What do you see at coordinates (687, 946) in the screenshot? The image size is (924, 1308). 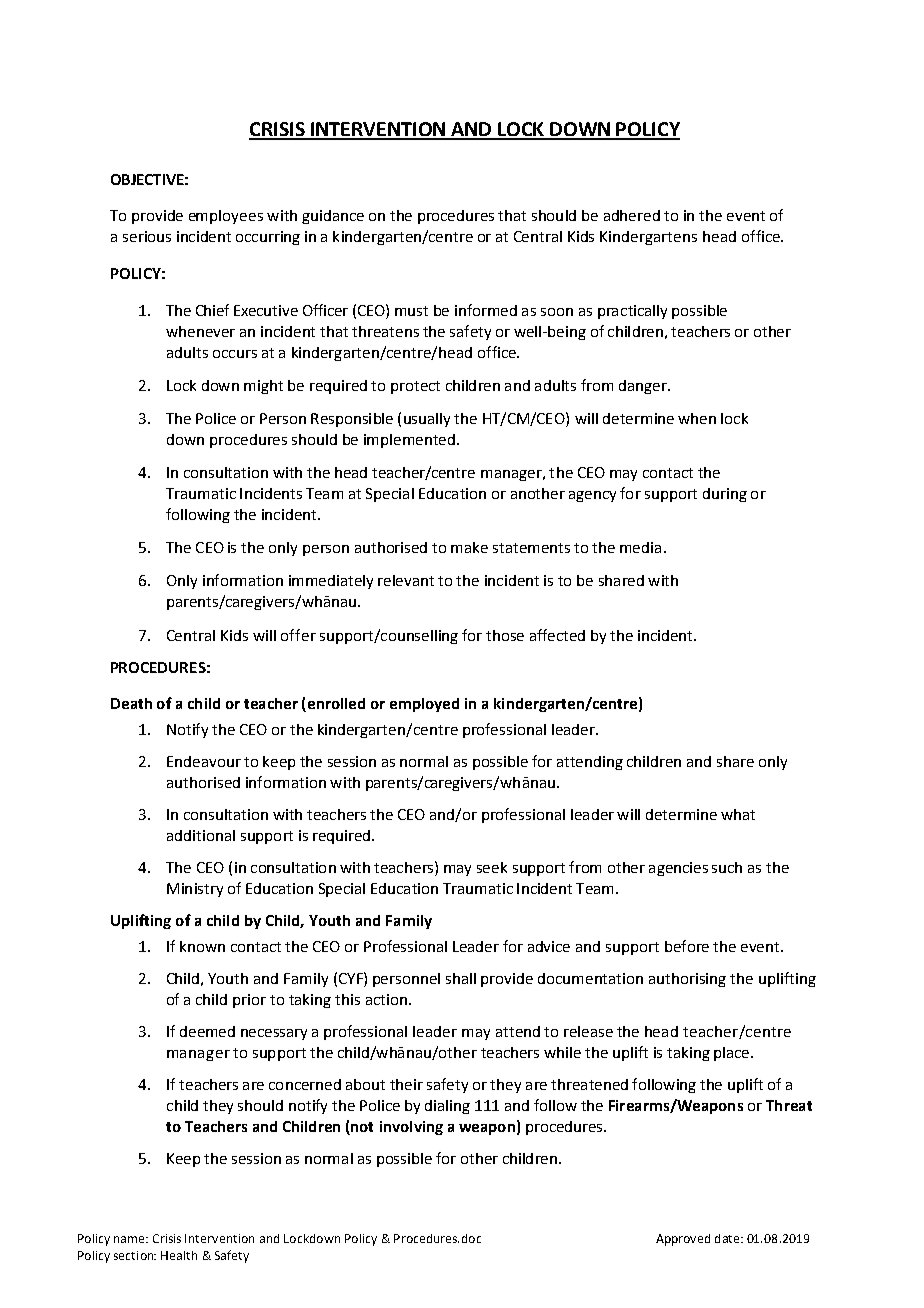 I see `before` at bounding box center [687, 946].
